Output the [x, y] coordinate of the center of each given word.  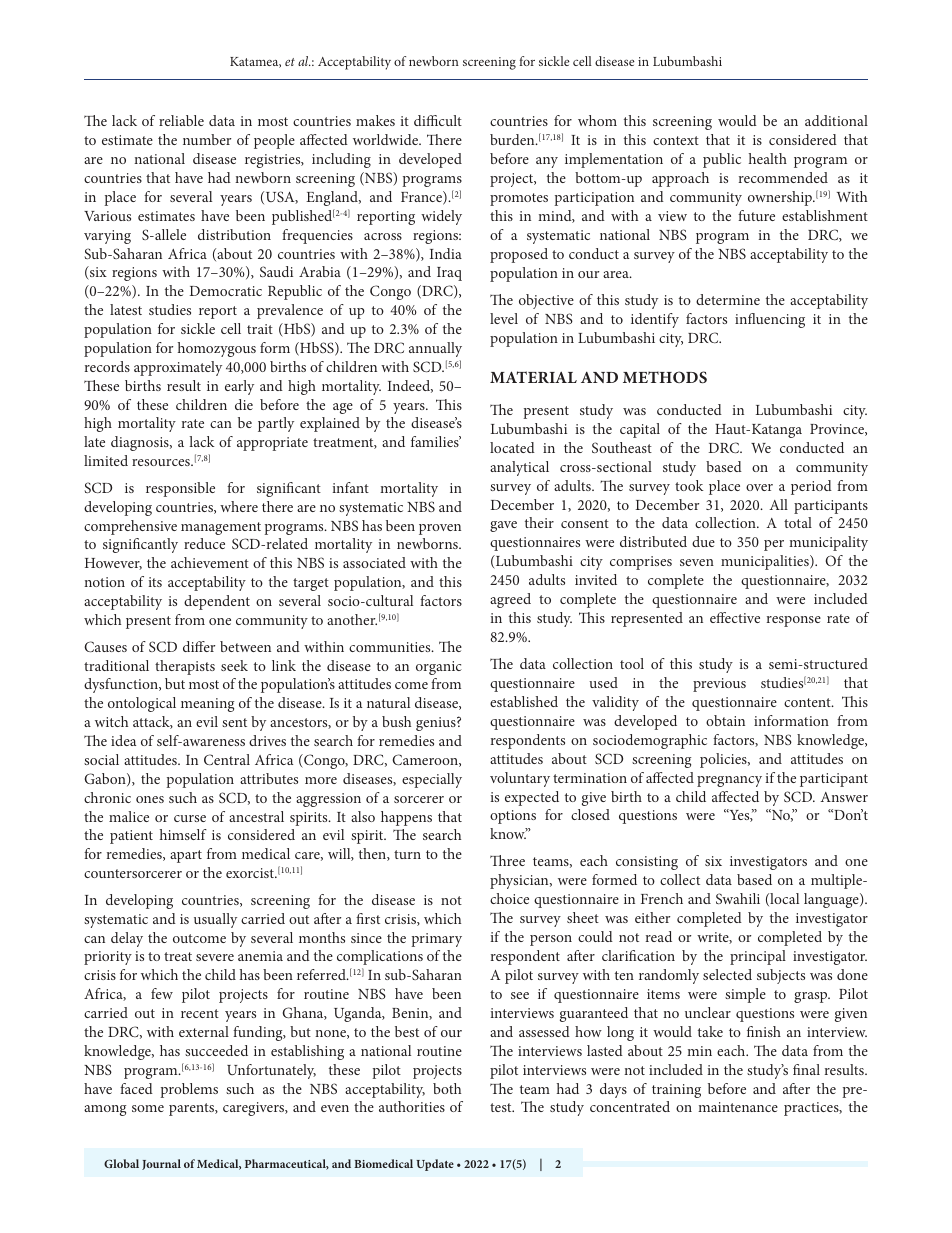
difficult [438, 120]
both [447, 1088]
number [207, 139]
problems [189, 1090]
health [768, 158]
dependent [217, 602]
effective [735, 617]
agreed [510, 600]
